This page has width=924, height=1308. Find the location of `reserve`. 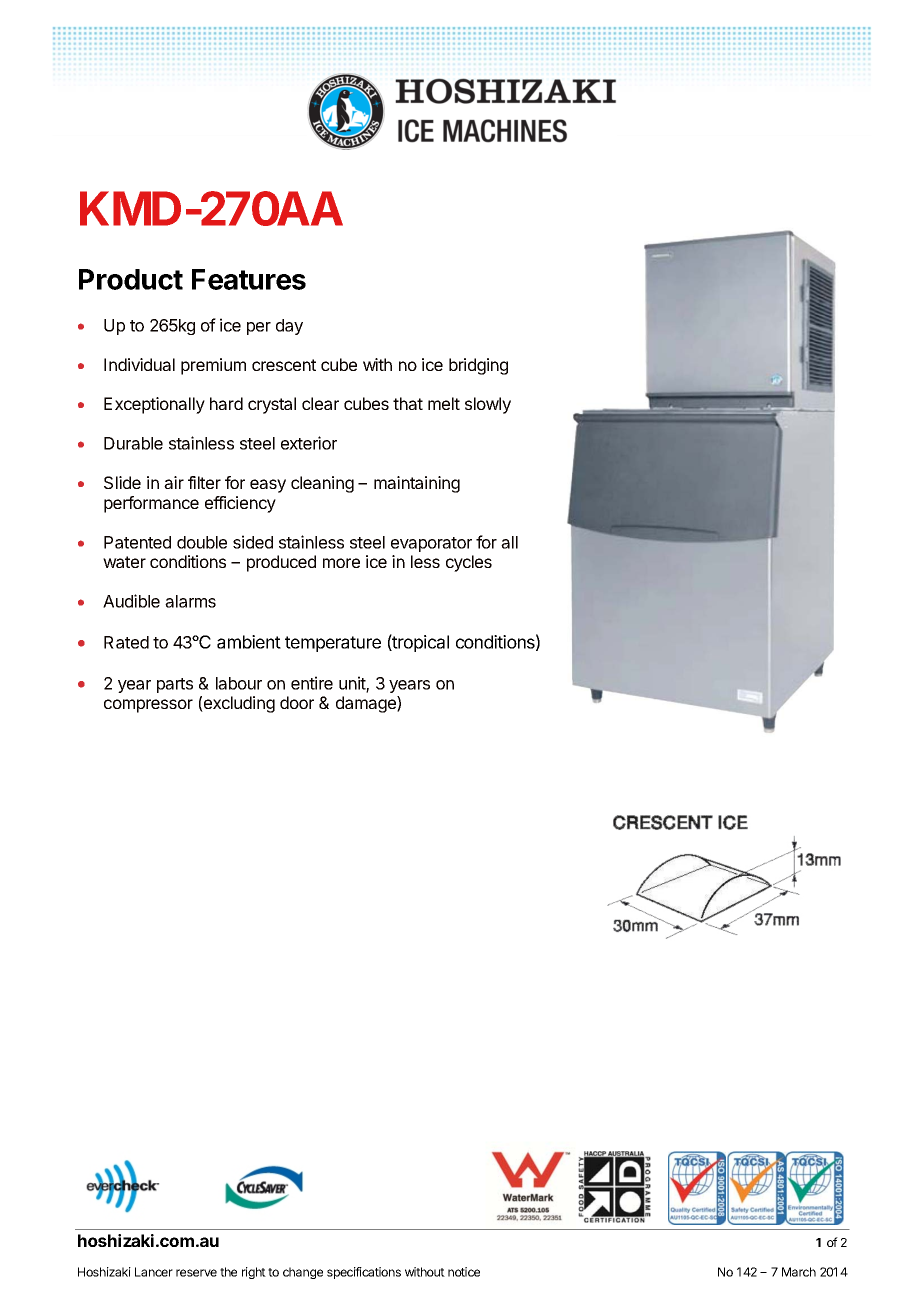

reserve is located at coordinates (196, 1273).
